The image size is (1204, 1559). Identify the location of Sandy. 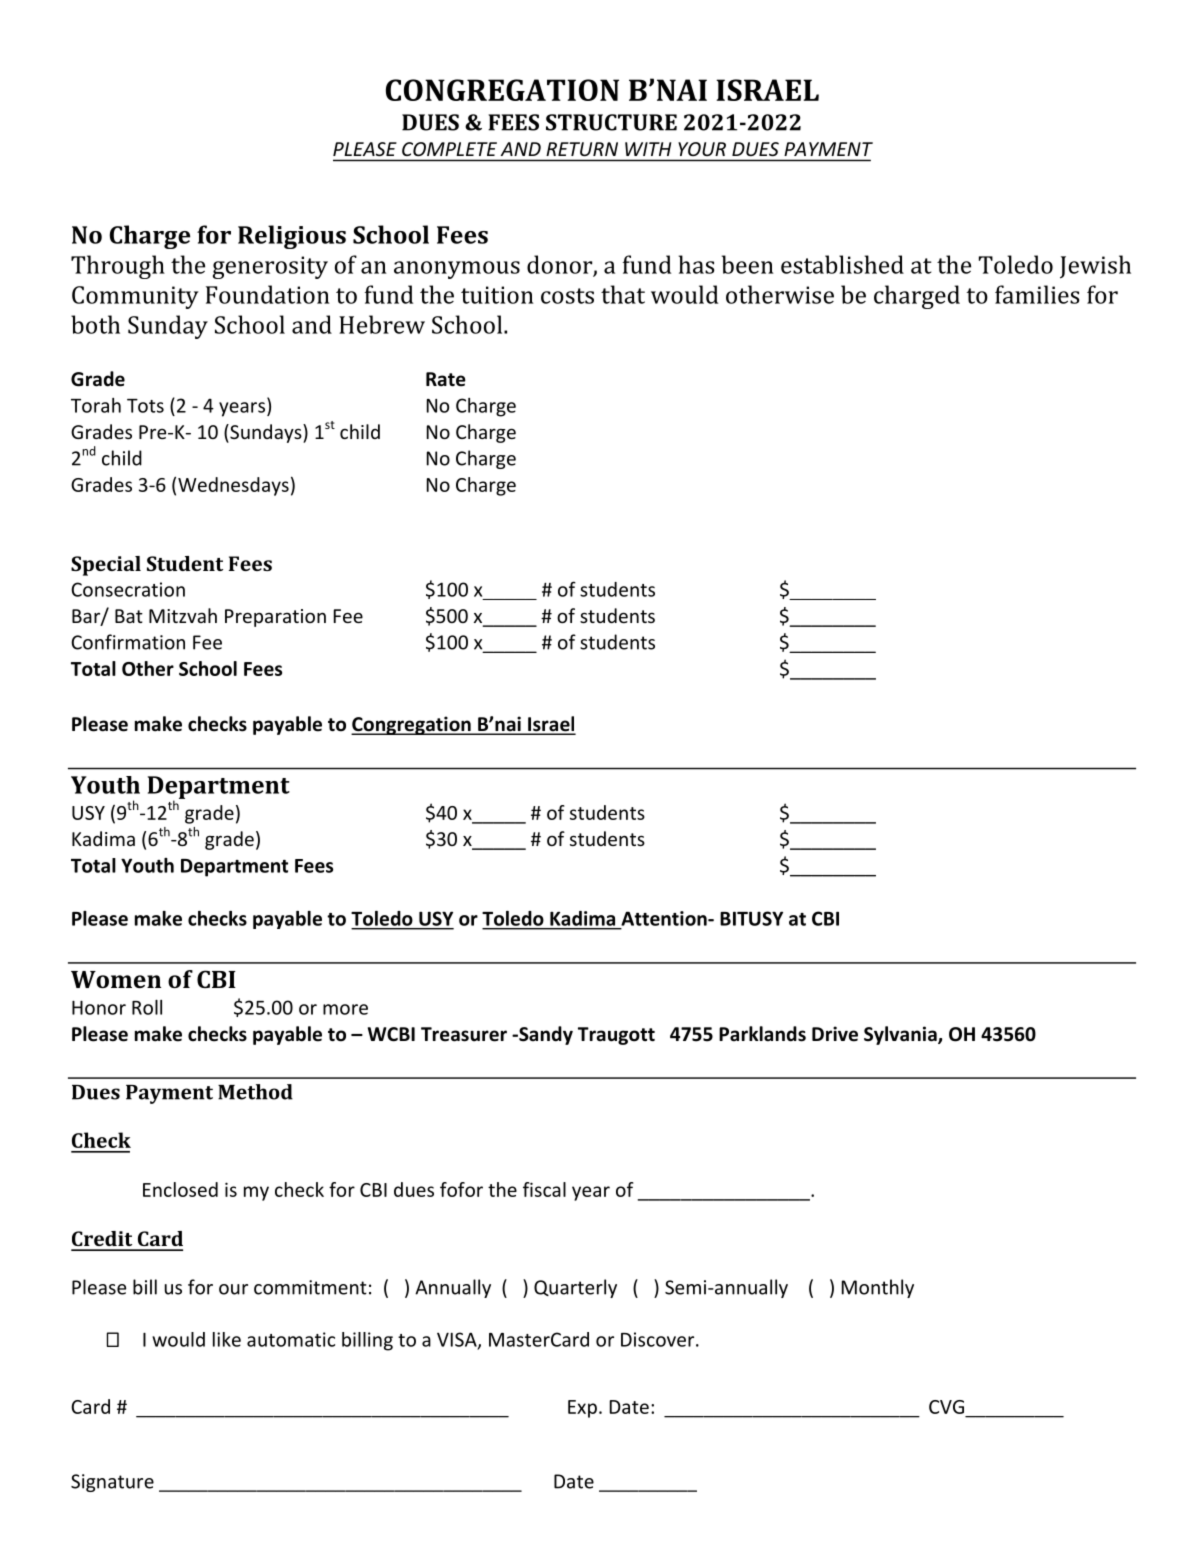
(545, 1035).
